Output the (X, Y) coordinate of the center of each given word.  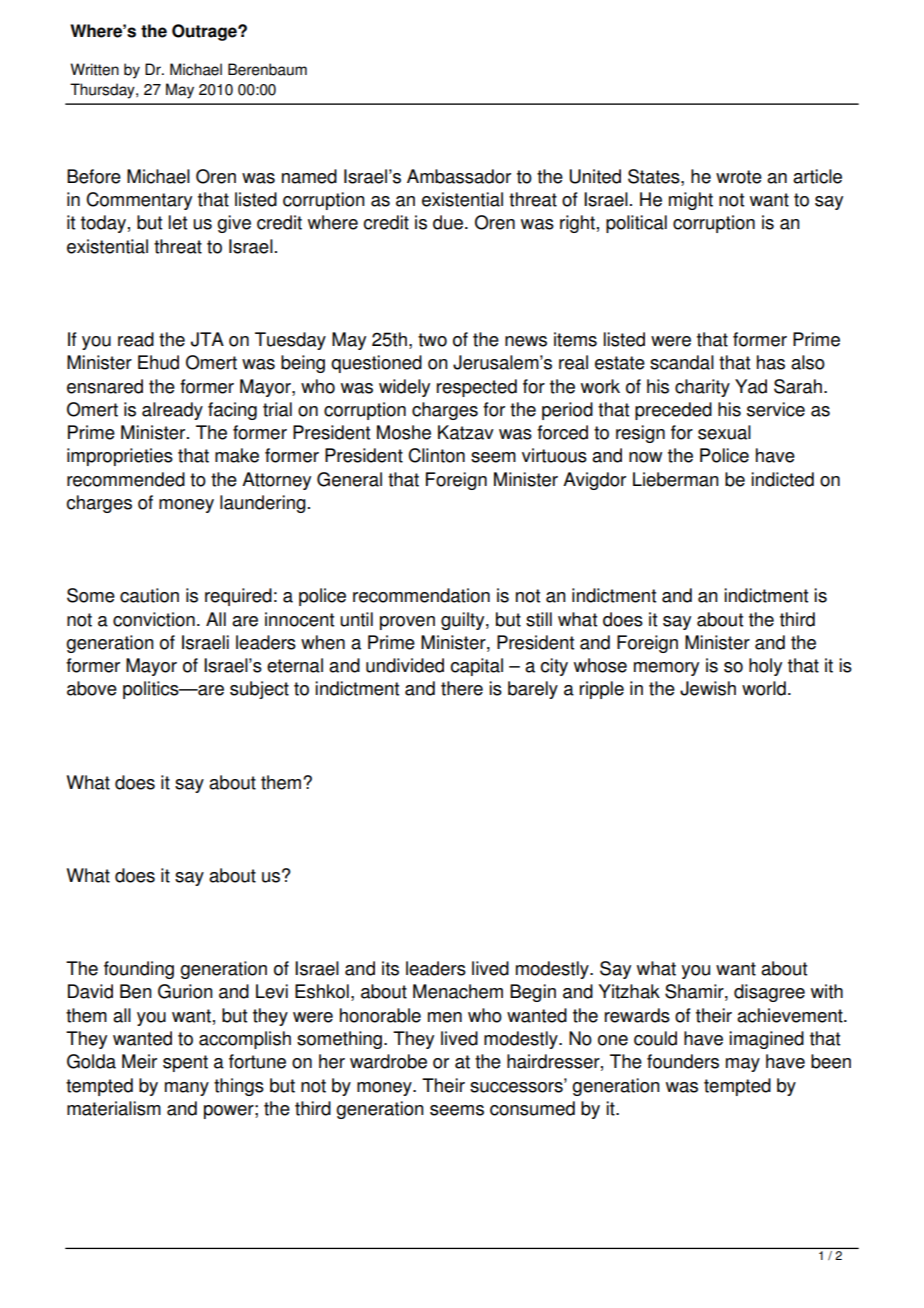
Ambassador (459, 176)
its (390, 968)
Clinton (436, 455)
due (449, 222)
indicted (782, 479)
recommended (126, 479)
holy (765, 667)
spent (185, 1063)
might (691, 201)
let (178, 222)
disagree (769, 993)
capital (477, 667)
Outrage (205, 32)
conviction (154, 619)
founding (139, 970)
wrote (739, 177)
